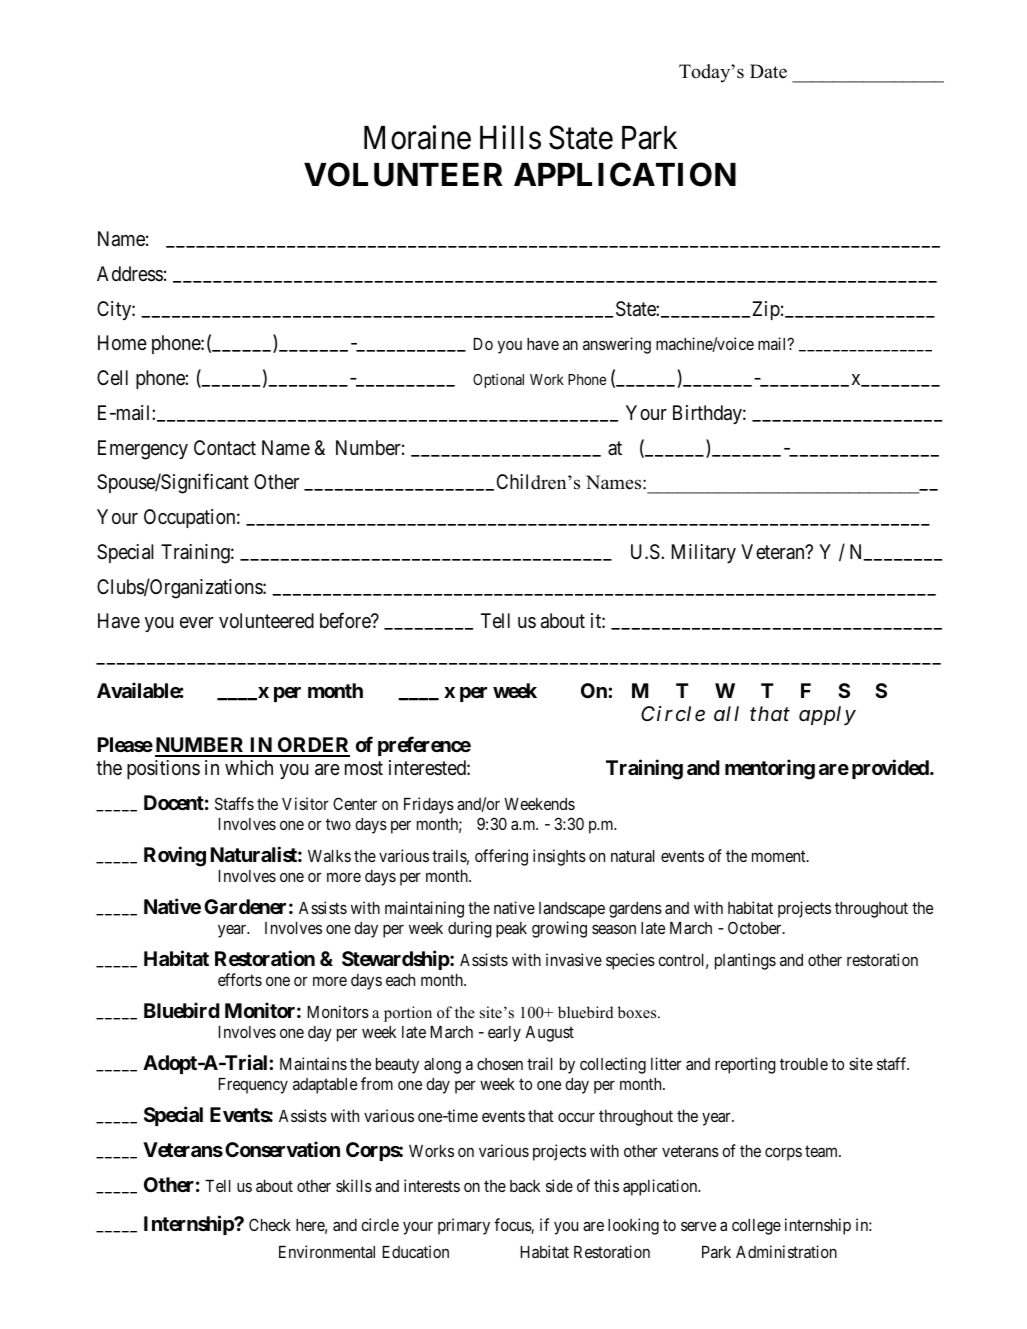 This image has height=1329, width=1027. What do you see at coordinates (197, 622) in the image?
I see `ever` at bounding box center [197, 622].
